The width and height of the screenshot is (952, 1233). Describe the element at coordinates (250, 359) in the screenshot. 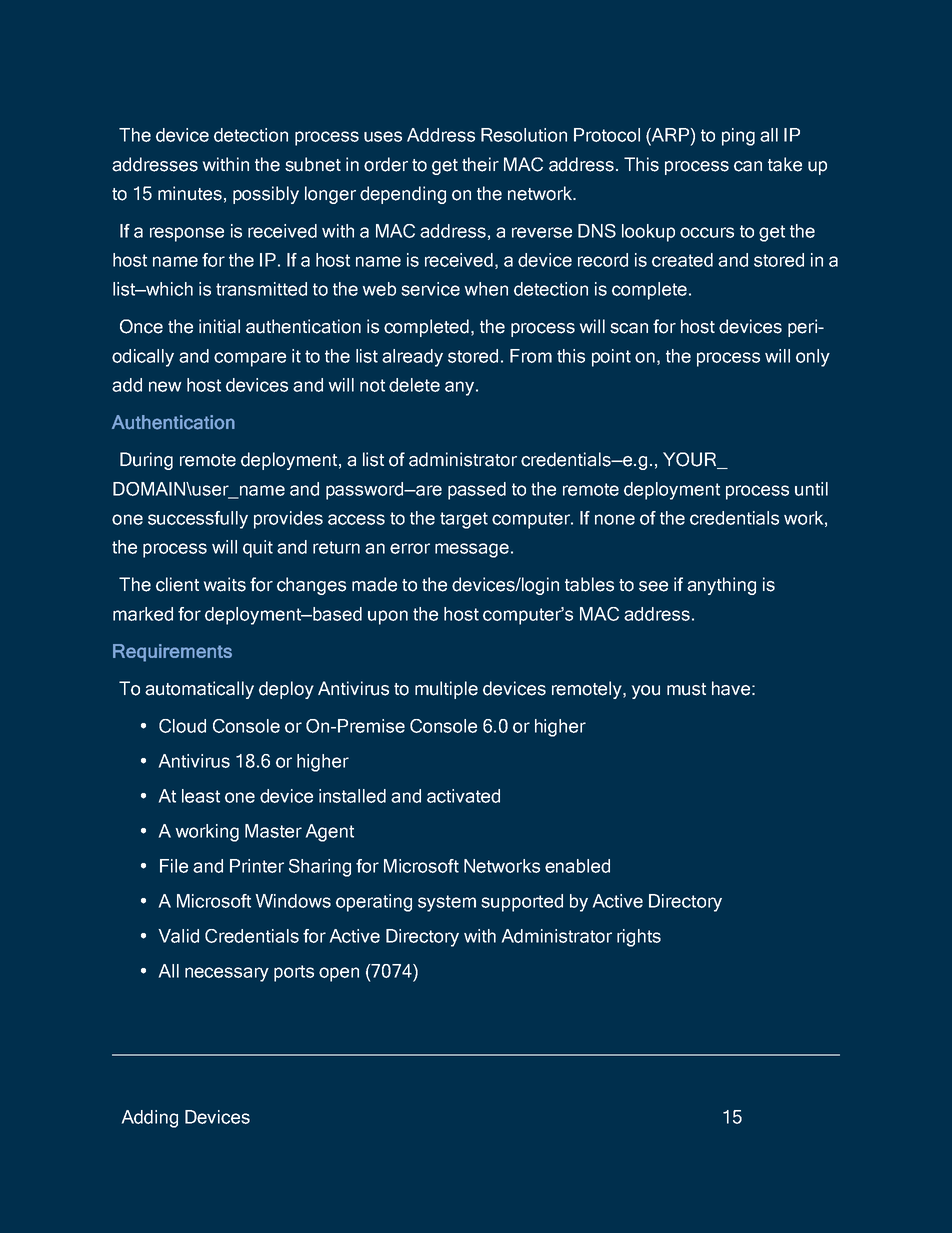

I see `compare` at that location.
